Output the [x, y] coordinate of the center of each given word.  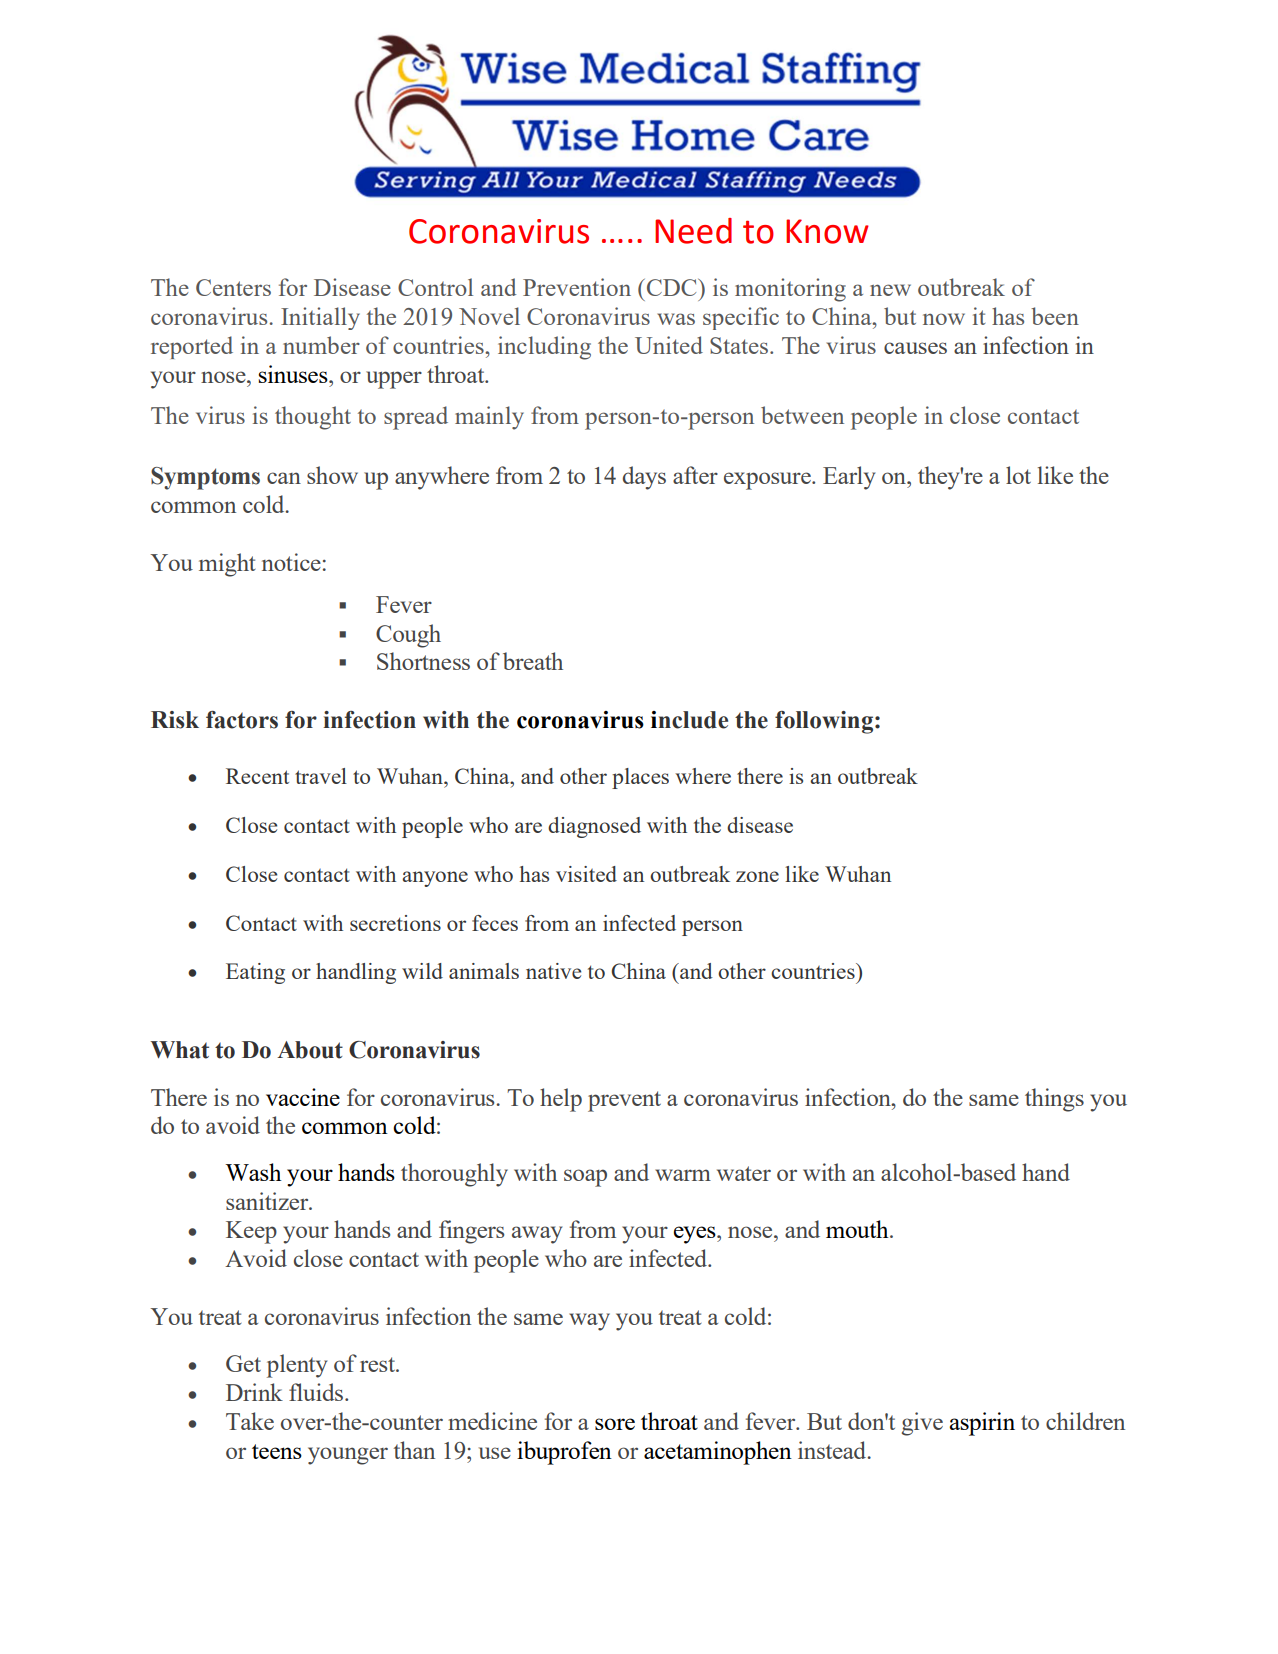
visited [586, 874]
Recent [257, 776]
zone [757, 876]
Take [250, 1421]
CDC [671, 287]
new [890, 290]
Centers [233, 287]
